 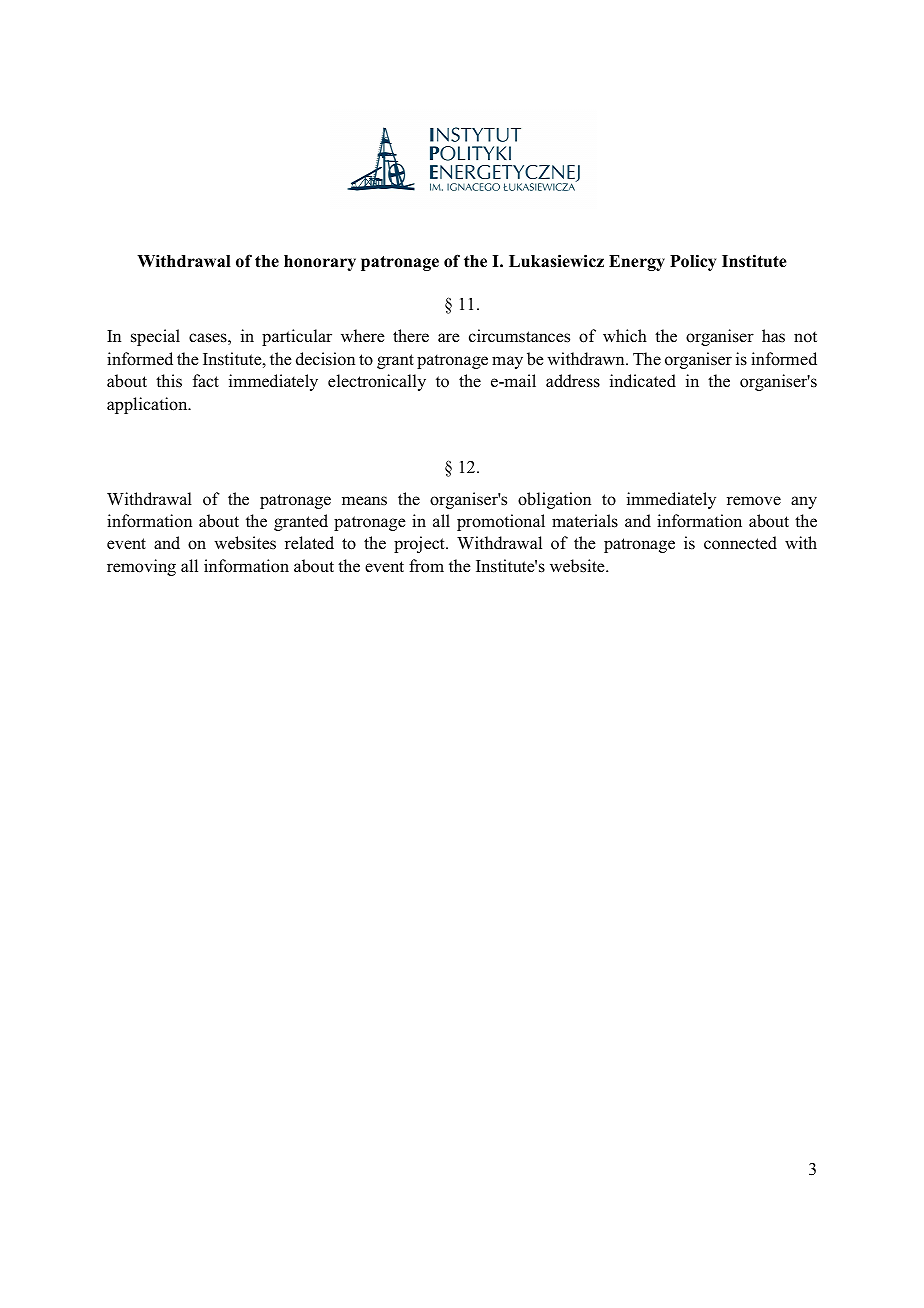 What do you see at coordinates (320, 263) in the screenshot?
I see `honorary` at bounding box center [320, 263].
